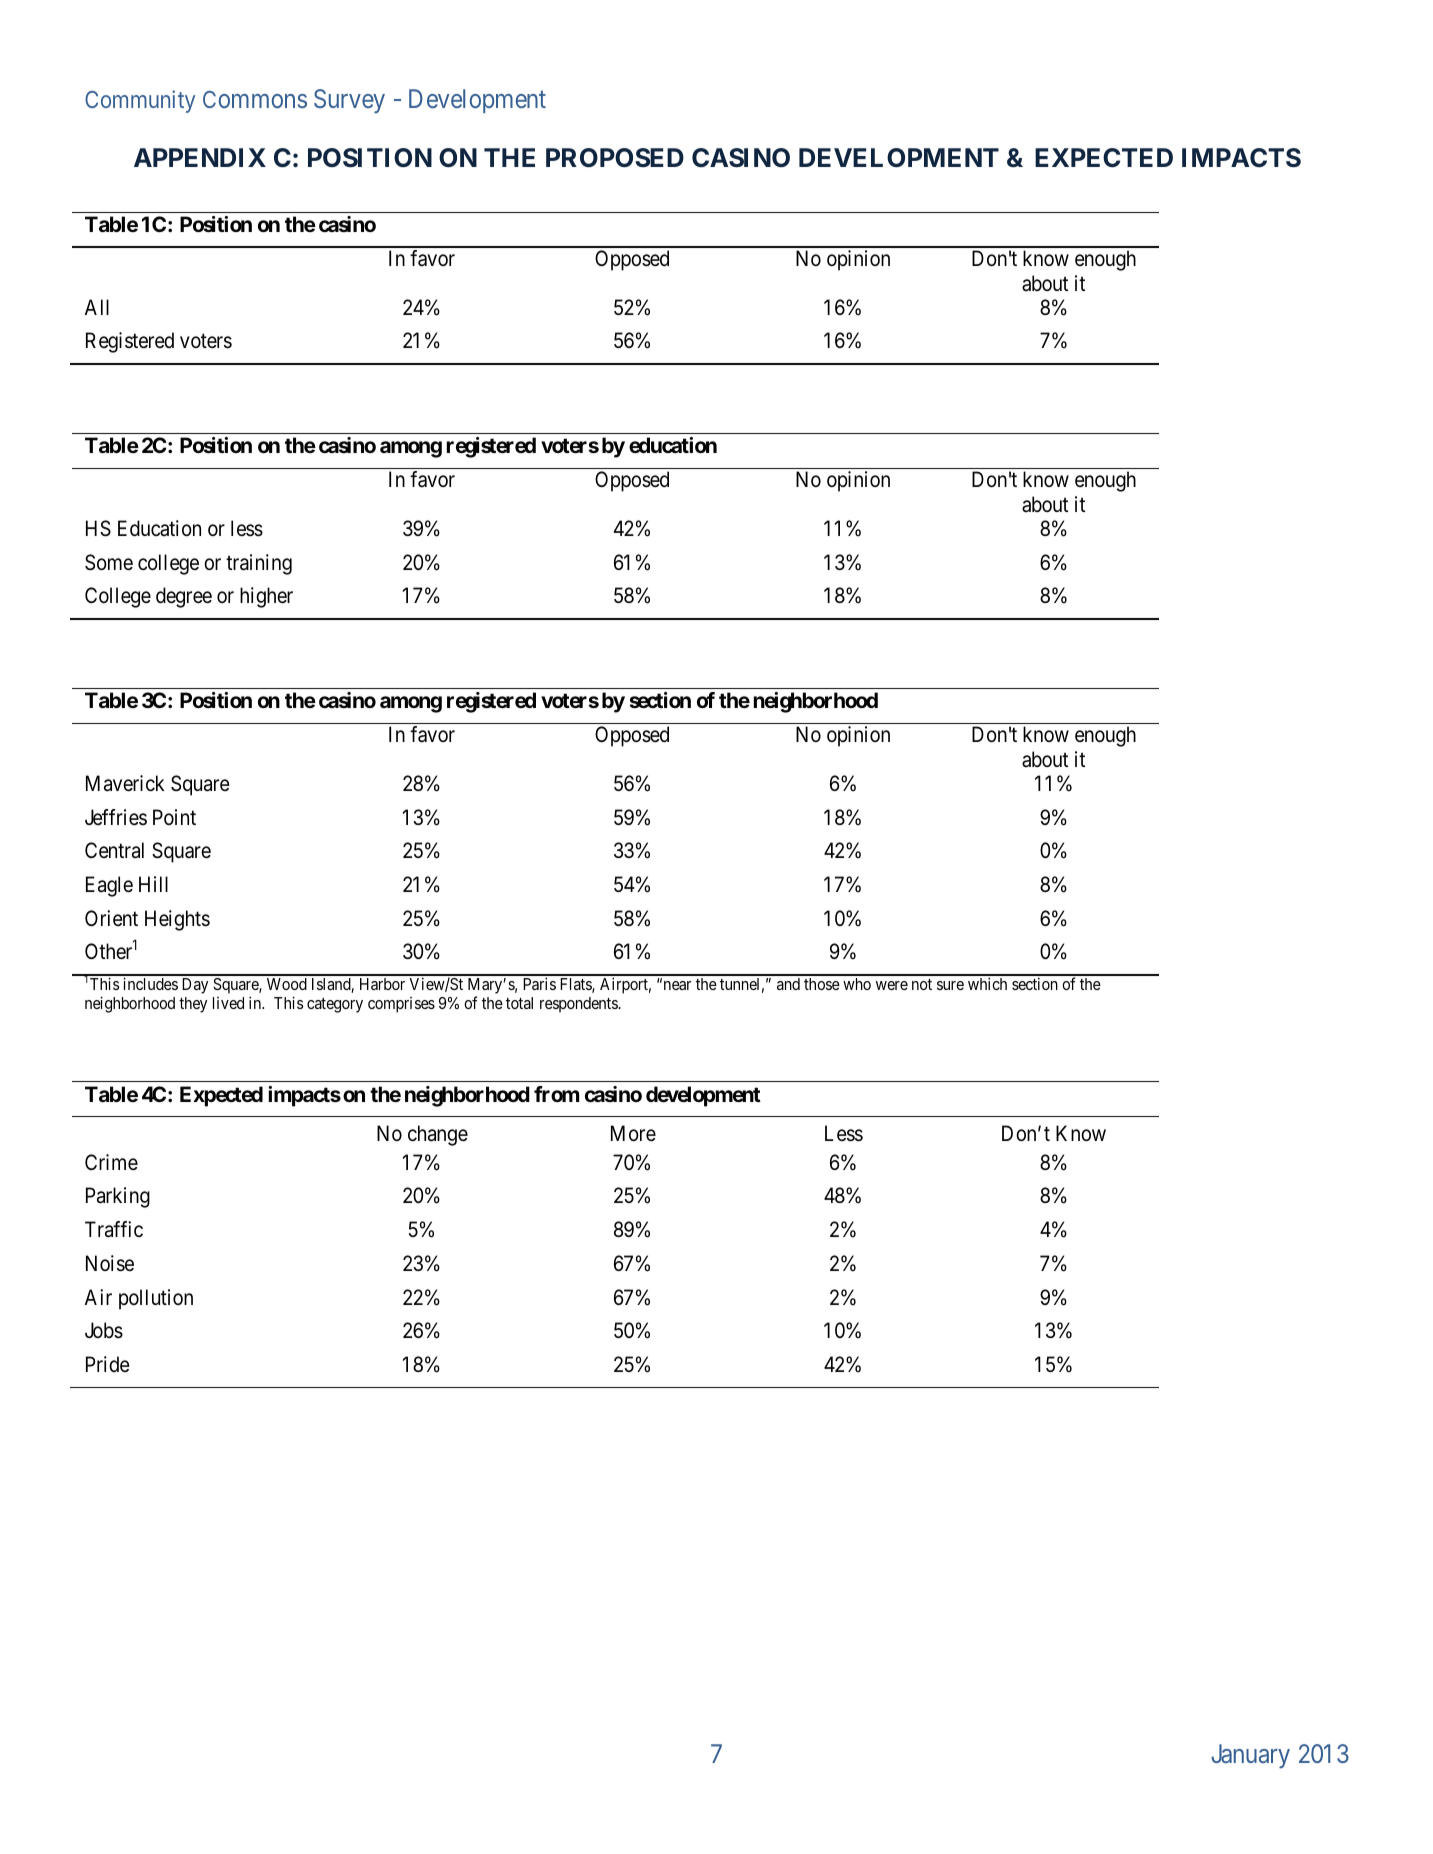 This document has height=1854, width=1433. What do you see at coordinates (200, 157) in the document?
I see `APPENDIX` at bounding box center [200, 157].
